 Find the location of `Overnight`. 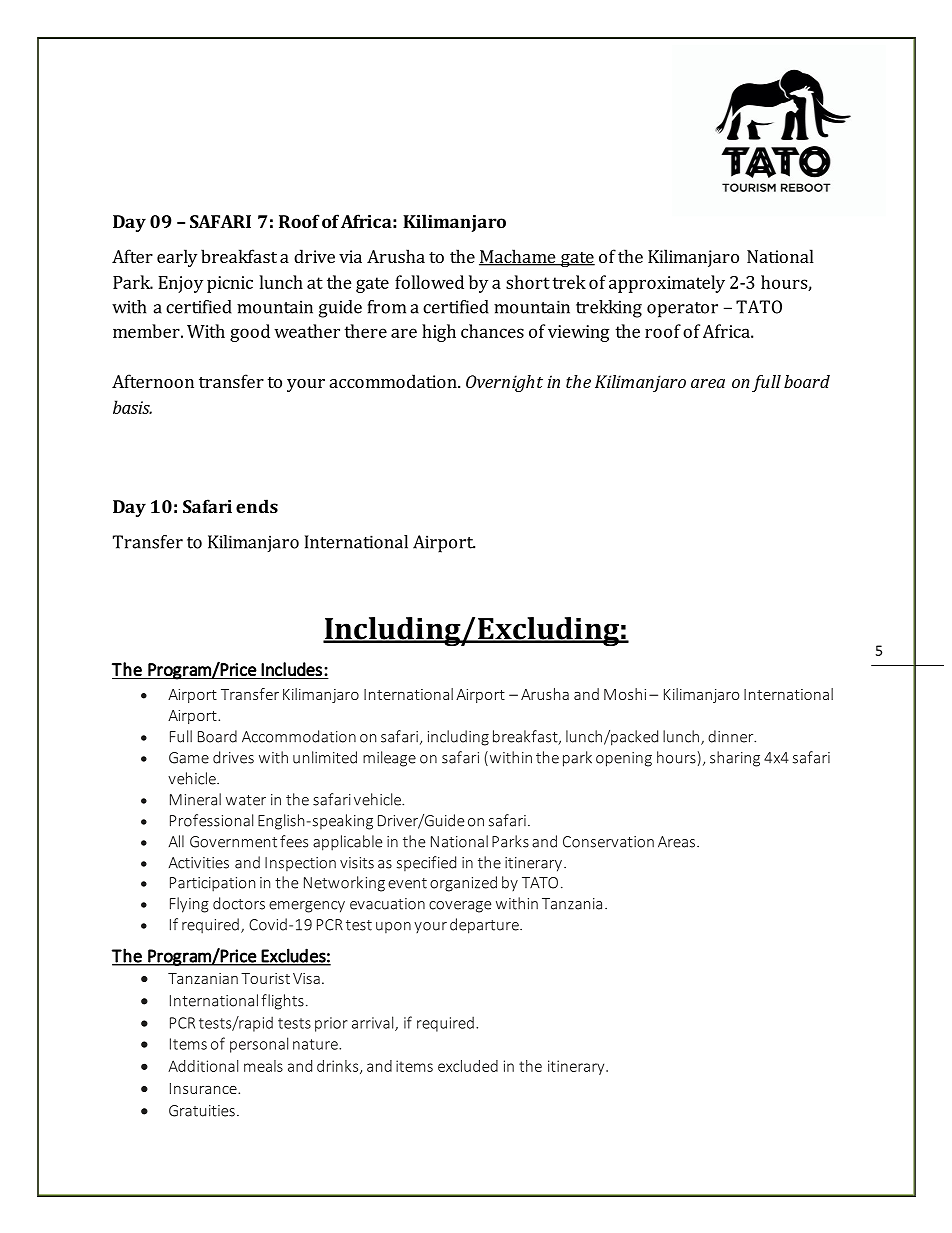

Overnight is located at coordinates (504, 383).
